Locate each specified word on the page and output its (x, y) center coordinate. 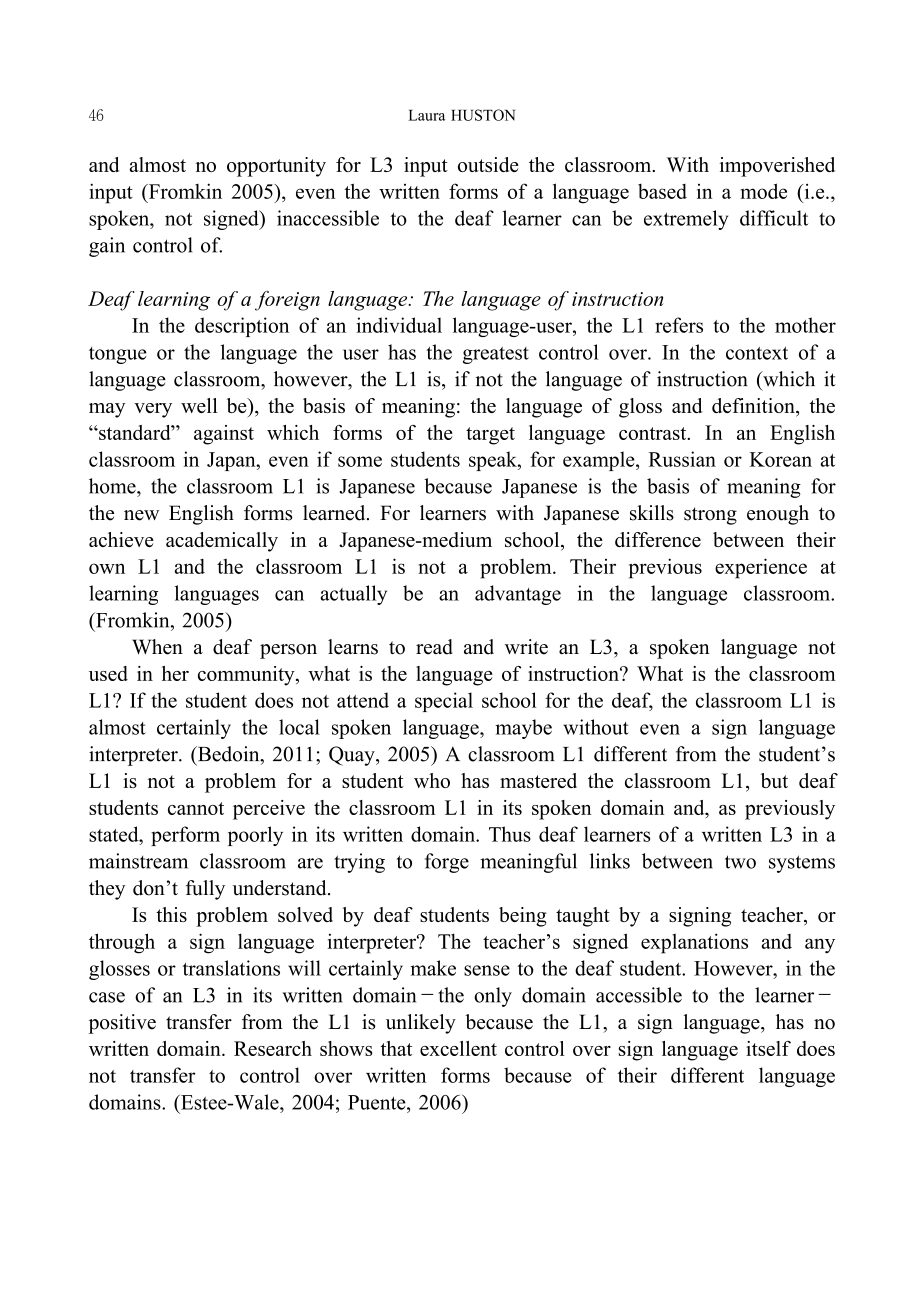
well (199, 405)
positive (122, 1024)
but (774, 780)
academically (222, 542)
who (432, 780)
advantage (518, 595)
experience (761, 568)
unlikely (421, 1024)
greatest (496, 355)
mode (763, 191)
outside (488, 164)
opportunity (276, 167)
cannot (196, 808)
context (757, 353)
